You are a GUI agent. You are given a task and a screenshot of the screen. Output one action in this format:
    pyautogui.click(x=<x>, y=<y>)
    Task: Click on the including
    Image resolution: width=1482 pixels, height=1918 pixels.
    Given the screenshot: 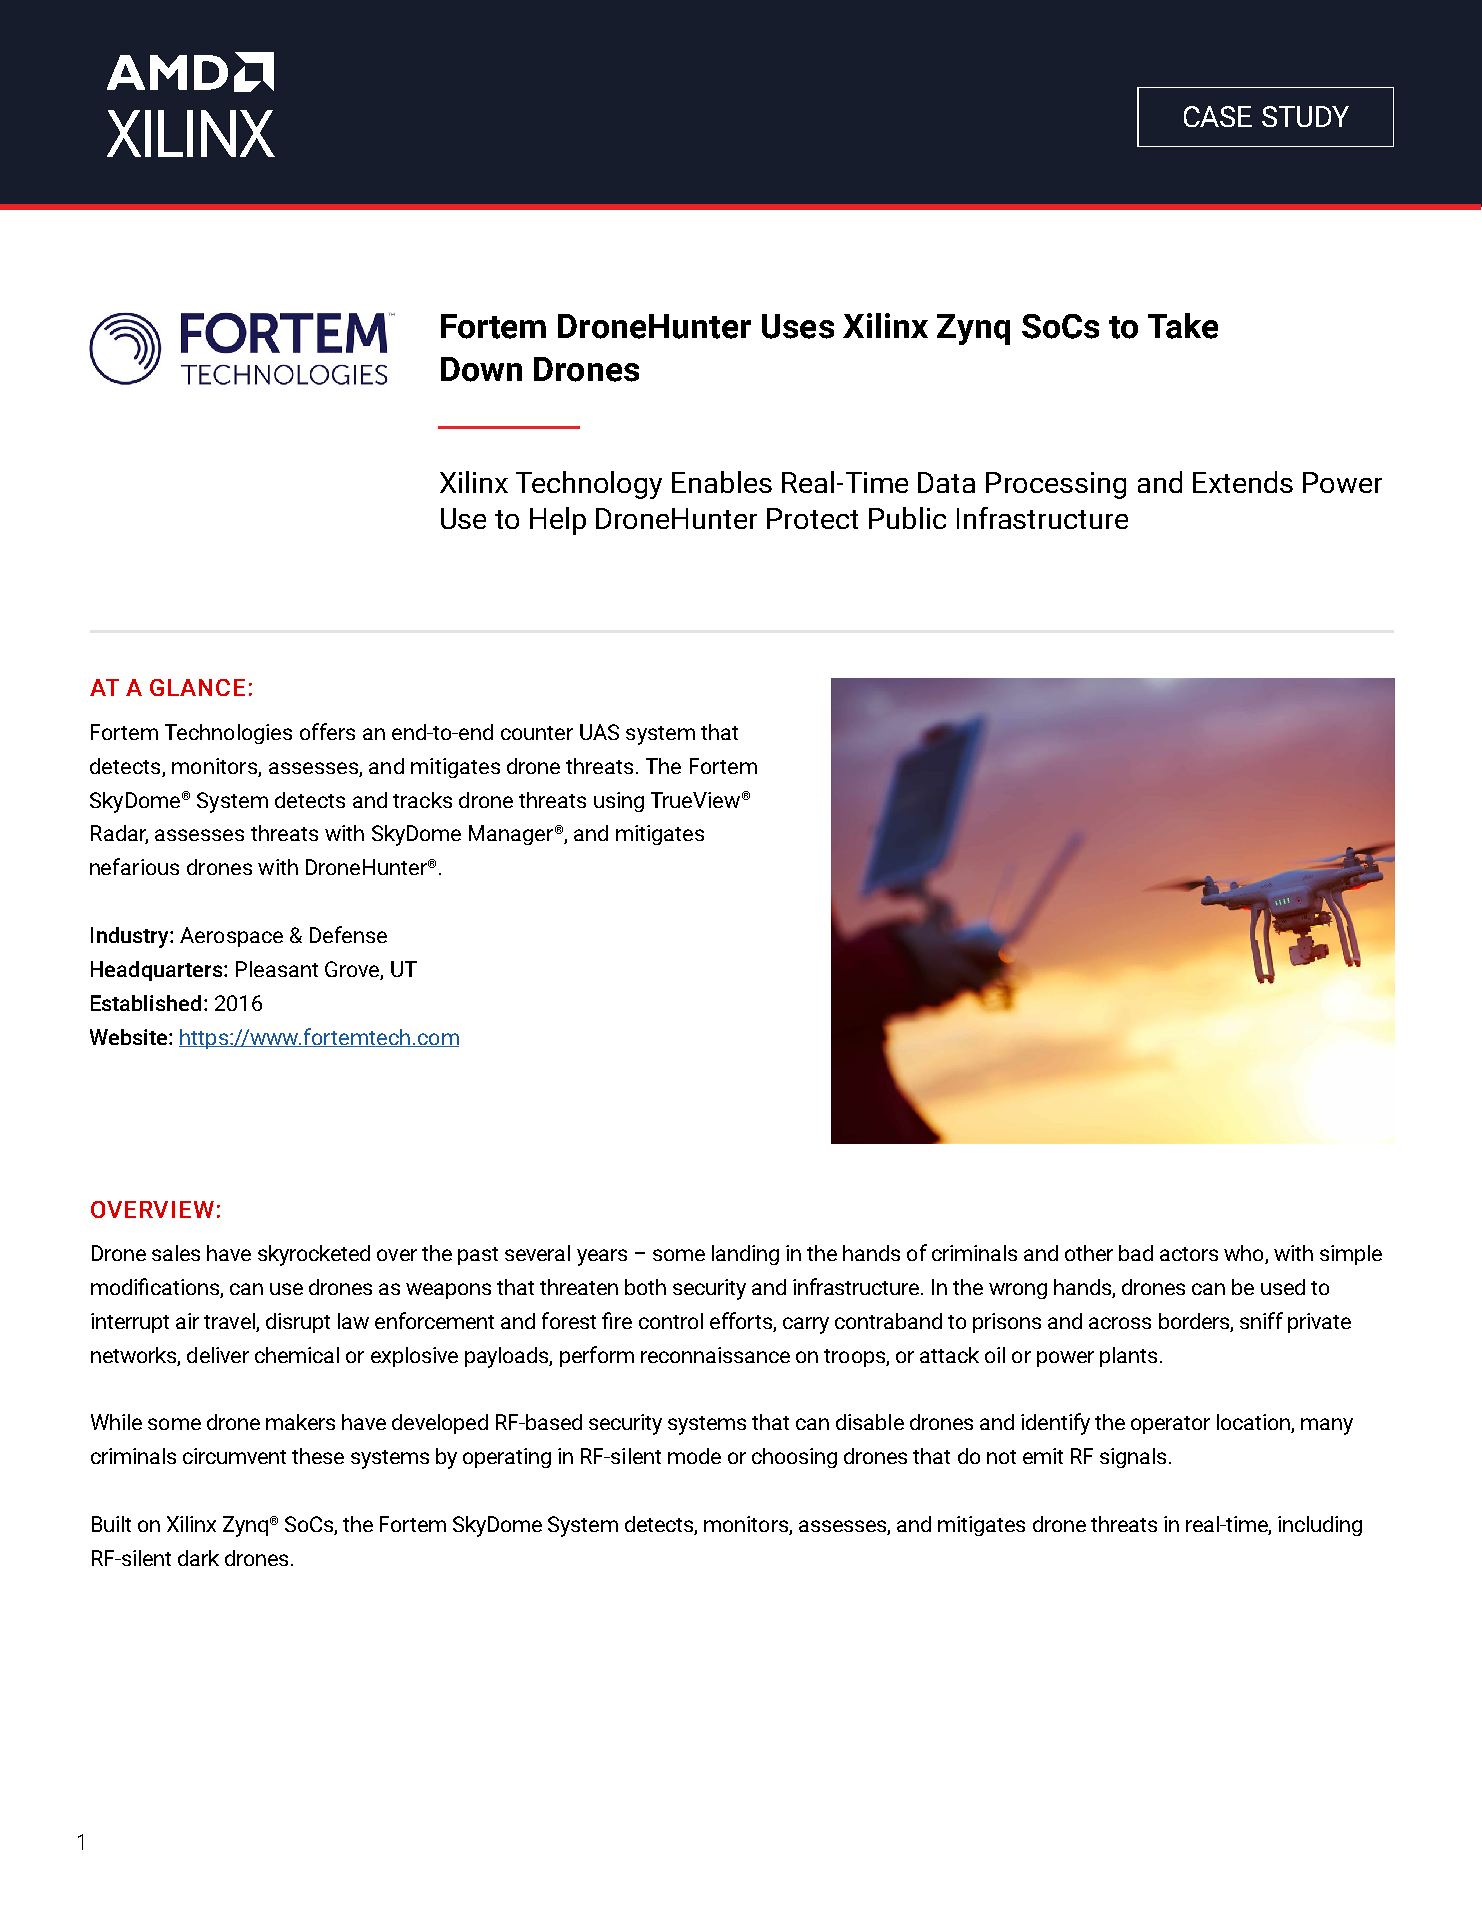 What is the action you would take?
    pyautogui.click(x=1320, y=1526)
